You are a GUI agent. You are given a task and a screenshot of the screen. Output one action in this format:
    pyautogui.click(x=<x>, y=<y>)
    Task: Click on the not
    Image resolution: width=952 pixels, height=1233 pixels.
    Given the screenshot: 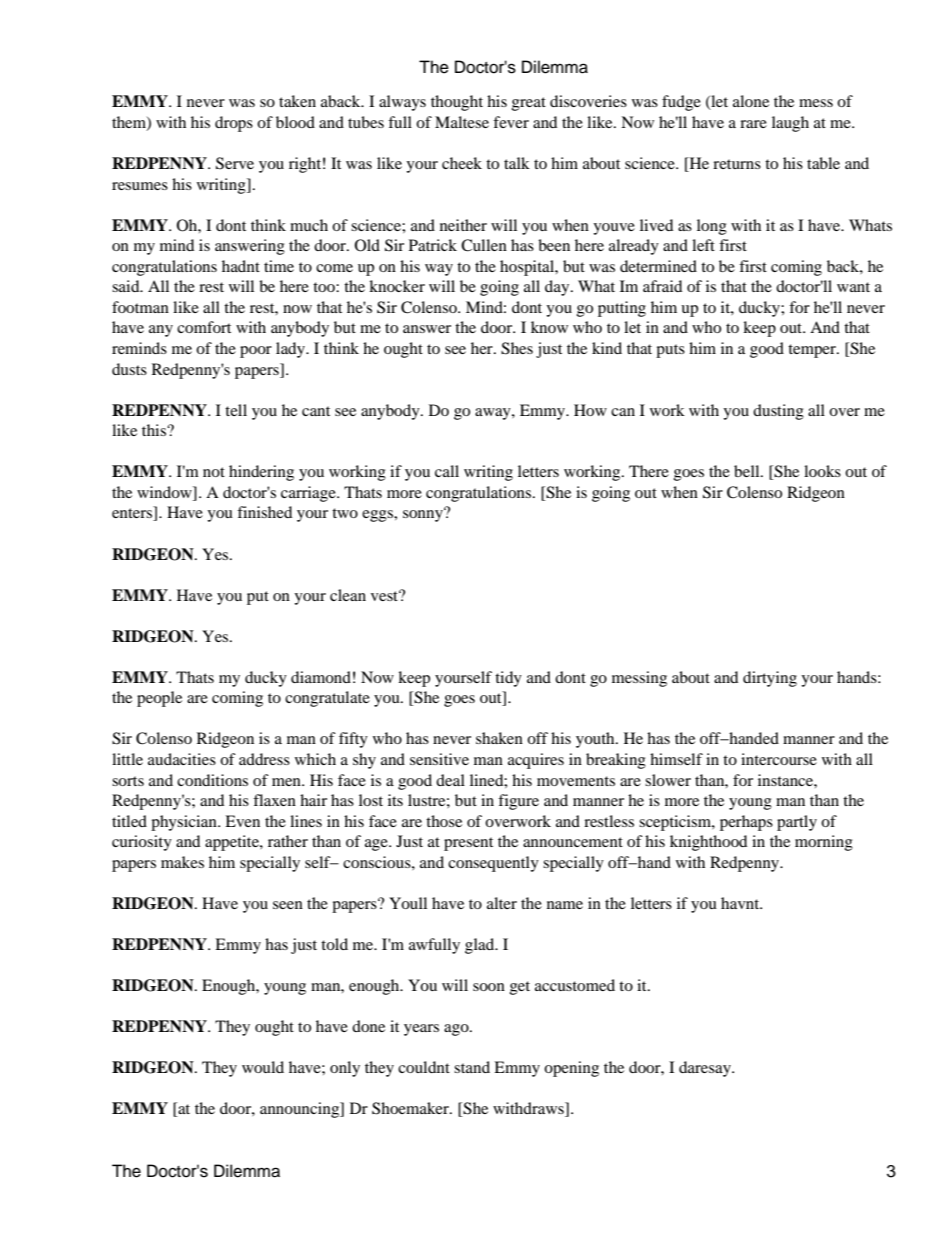 What is the action you would take?
    pyautogui.click(x=214, y=472)
